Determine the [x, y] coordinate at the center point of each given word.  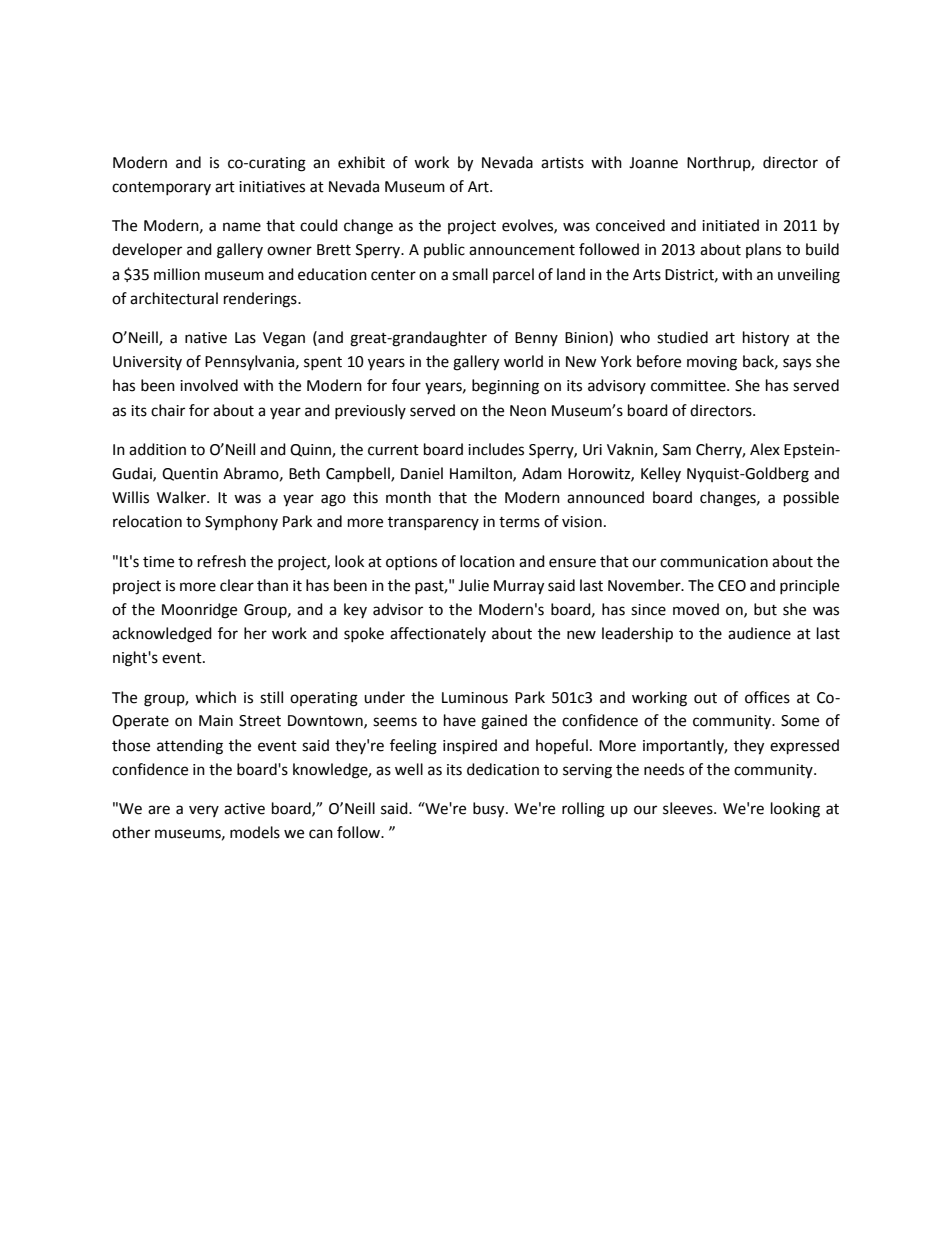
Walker [182, 497]
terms [519, 522]
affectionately [438, 634]
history [766, 339]
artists [562, 163]
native [206, 338]
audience [759, 633]
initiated [730, 225]
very [204, 811]
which [215, 697]
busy [490, 810]
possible [811, 499]
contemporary [161, 188]
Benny [536, 339]
